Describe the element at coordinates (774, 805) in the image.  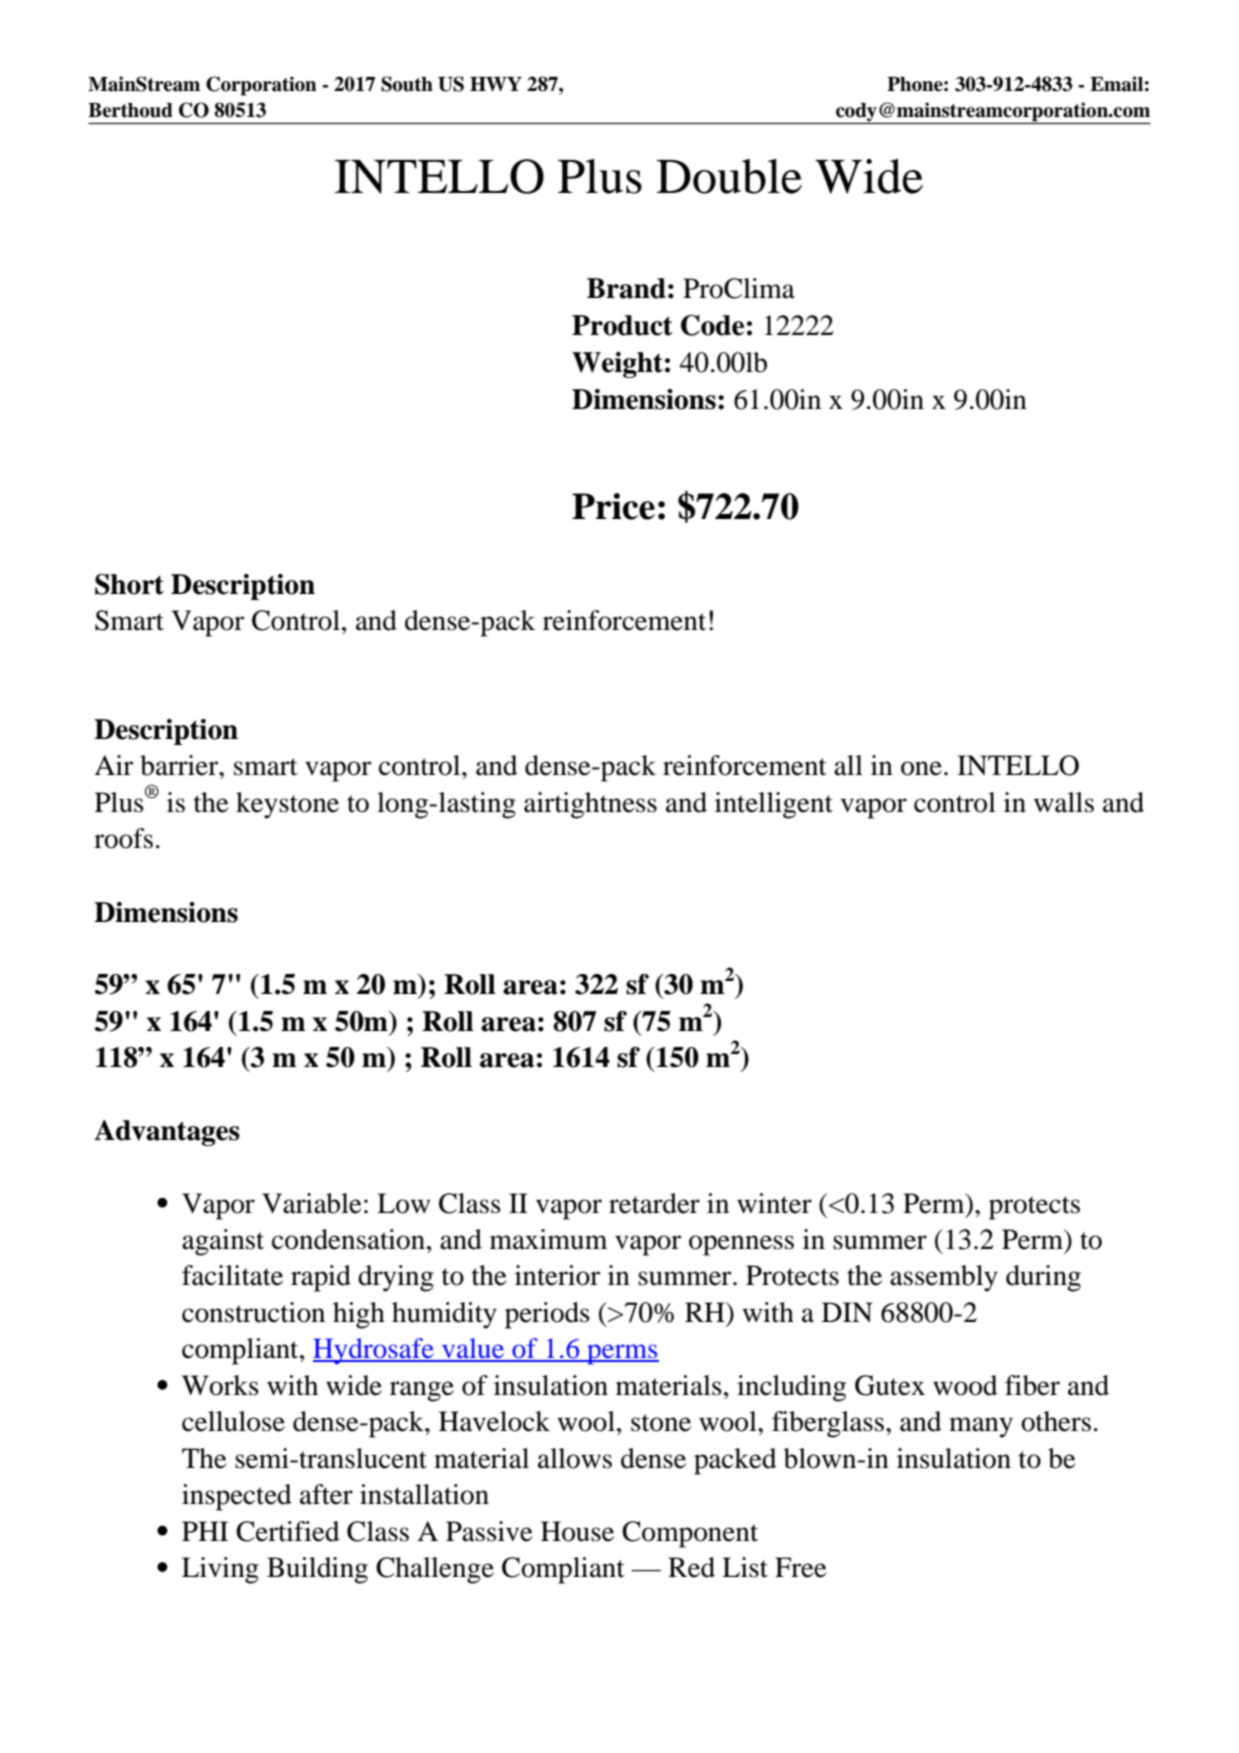
I see `intelligent` at that location.
